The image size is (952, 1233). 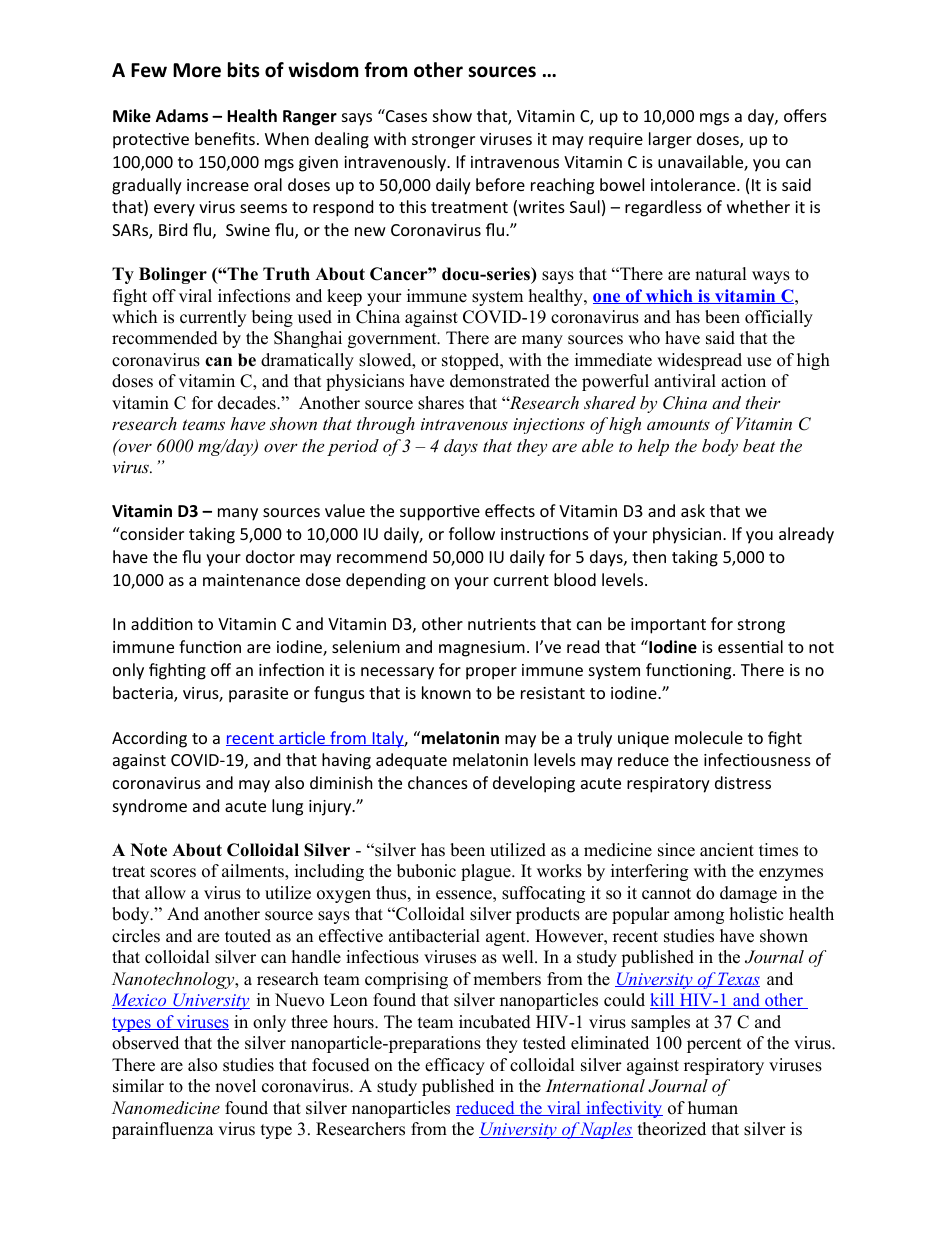 What do you see at coordinates (670, 140) in the page?
I see `larger` at bounding box center [670, 140].
